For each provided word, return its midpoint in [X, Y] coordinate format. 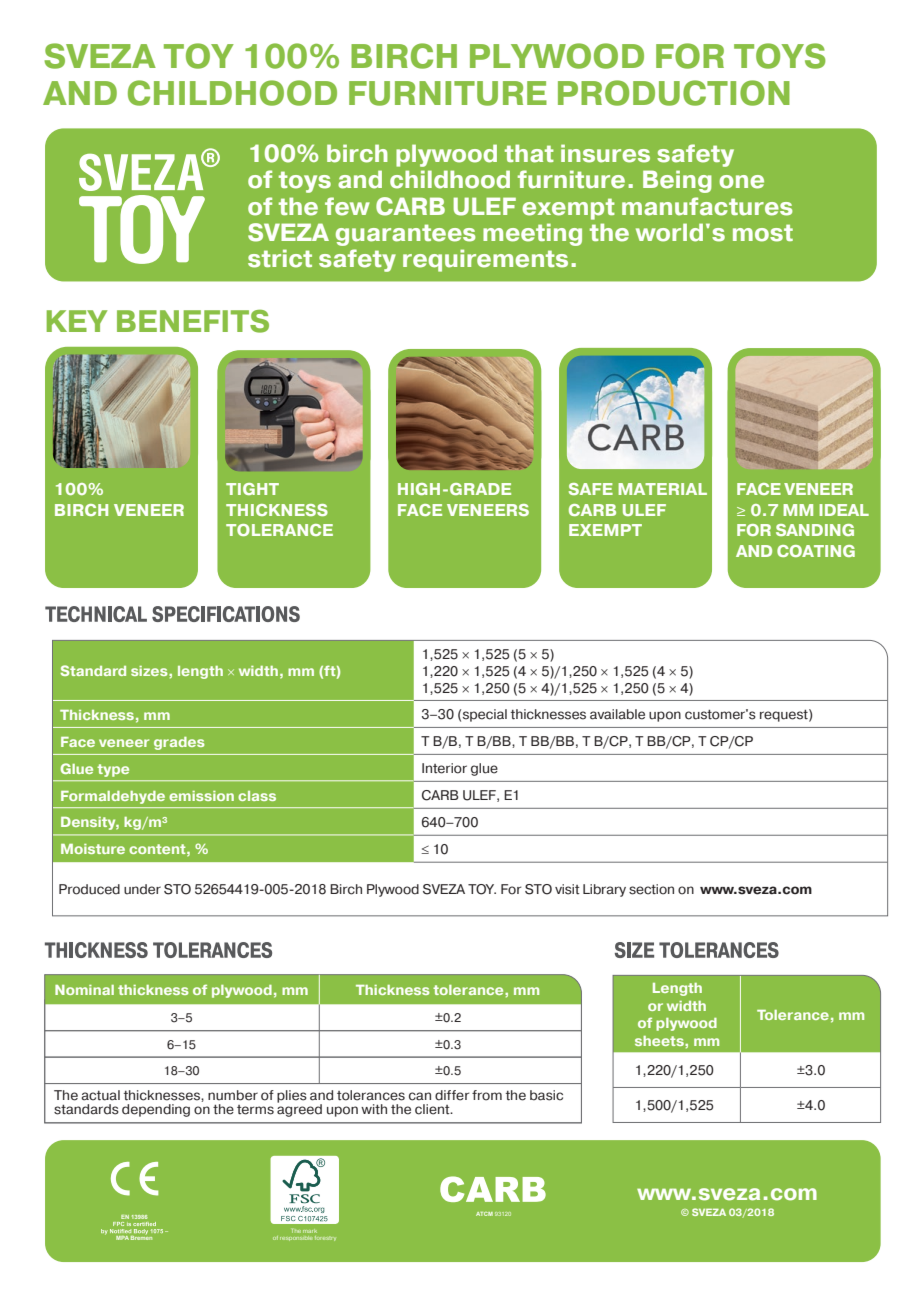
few [347, 206]
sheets [660, 1041]
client [433, 1109]
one [741, 182]
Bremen [141, 1238]
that [529, 153]
